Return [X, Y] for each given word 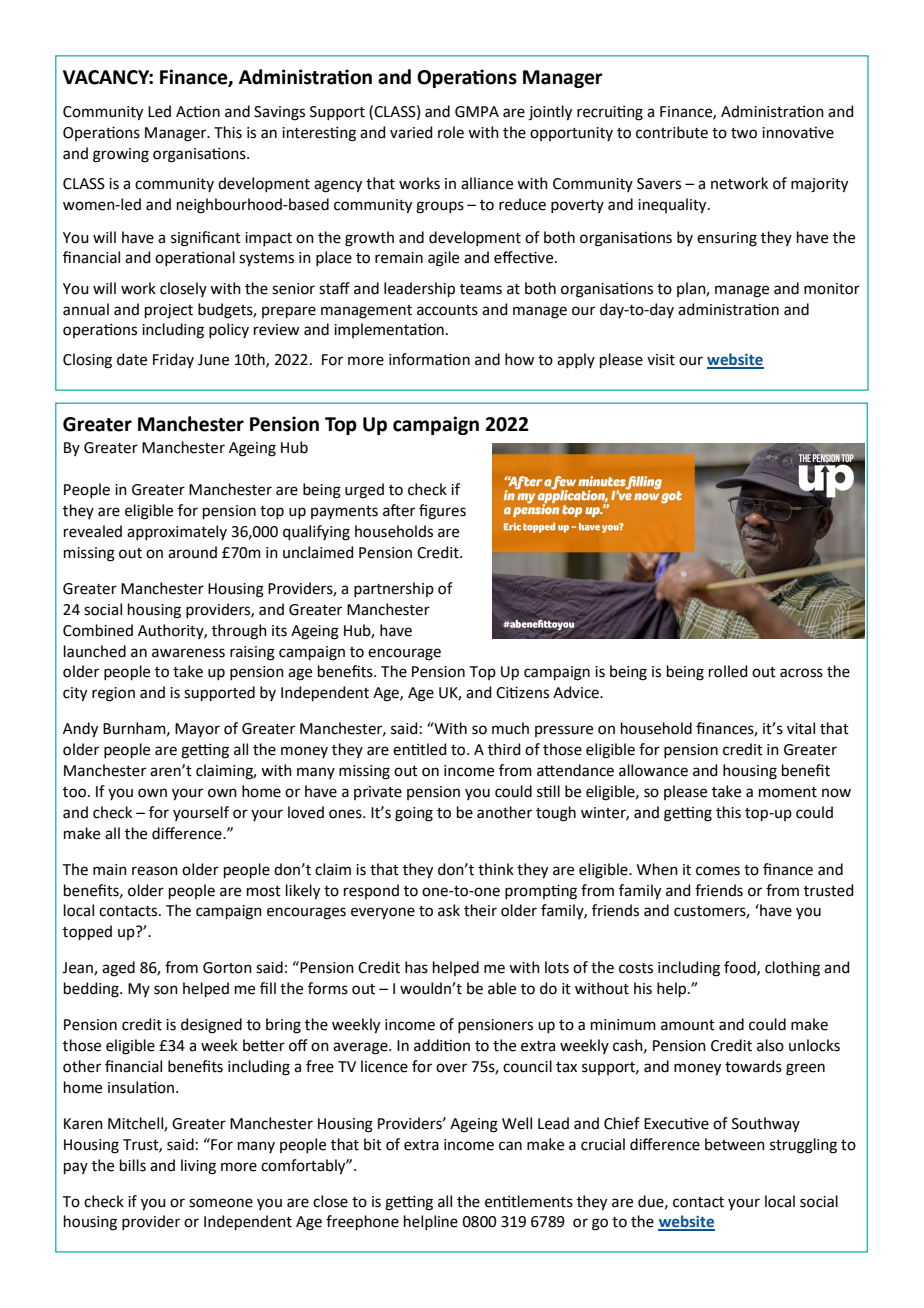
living [198, 1167]
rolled [728, 671]
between [735, 1144]
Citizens [522, 692]
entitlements [529, 1201]
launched [95, 651]
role [451, 132]
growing [121, 155]
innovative [798, 133]
